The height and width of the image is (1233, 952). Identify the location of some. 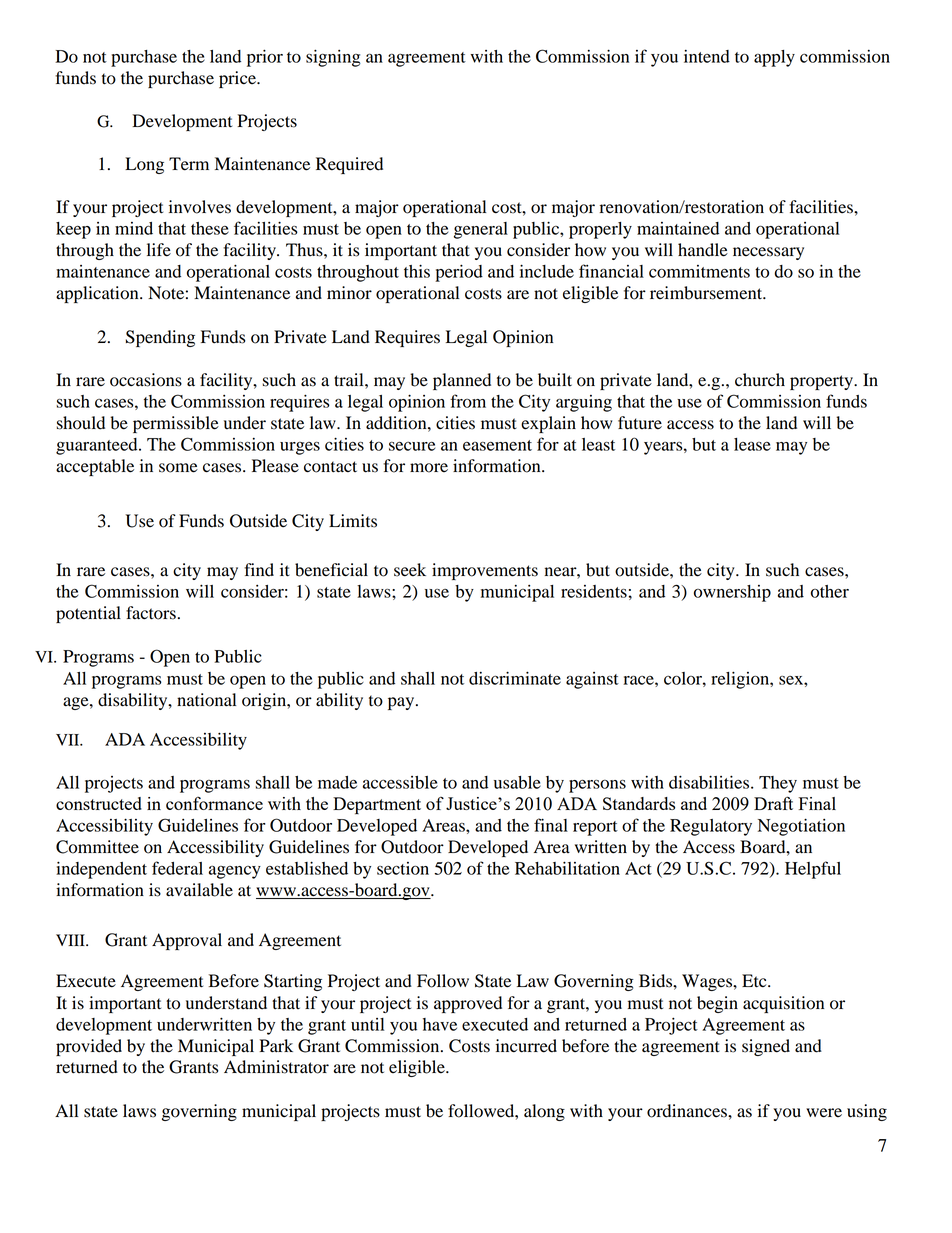
(178, 468).
